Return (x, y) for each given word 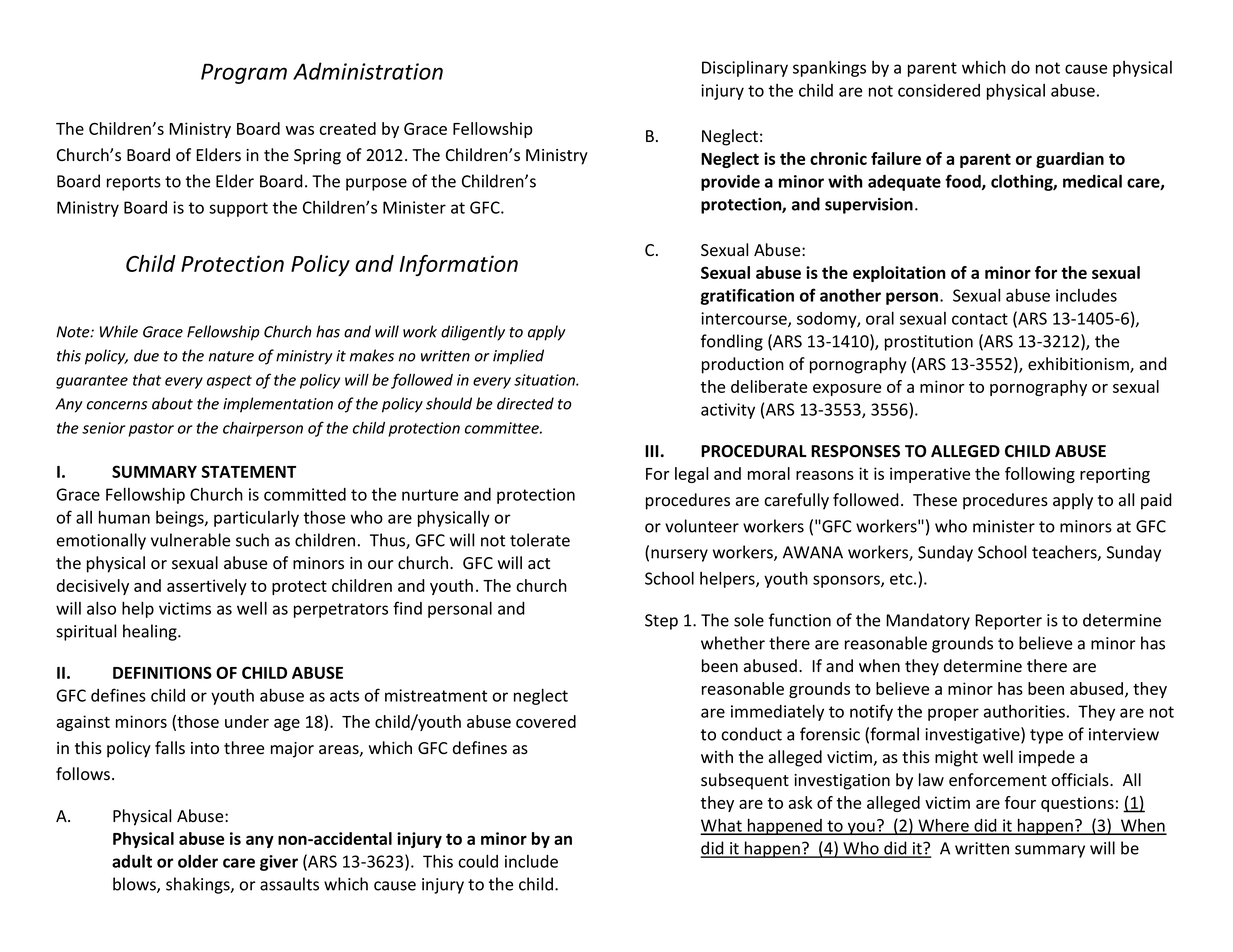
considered (939, 90)
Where (943, 826)
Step (661, 622)
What (722, 826)
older (198, 861)
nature (231, 356)
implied (518, 357)
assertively (207, 587)
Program (244, 73)
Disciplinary (745, 69)
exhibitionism (1079, 365)
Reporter (1008, 622)
